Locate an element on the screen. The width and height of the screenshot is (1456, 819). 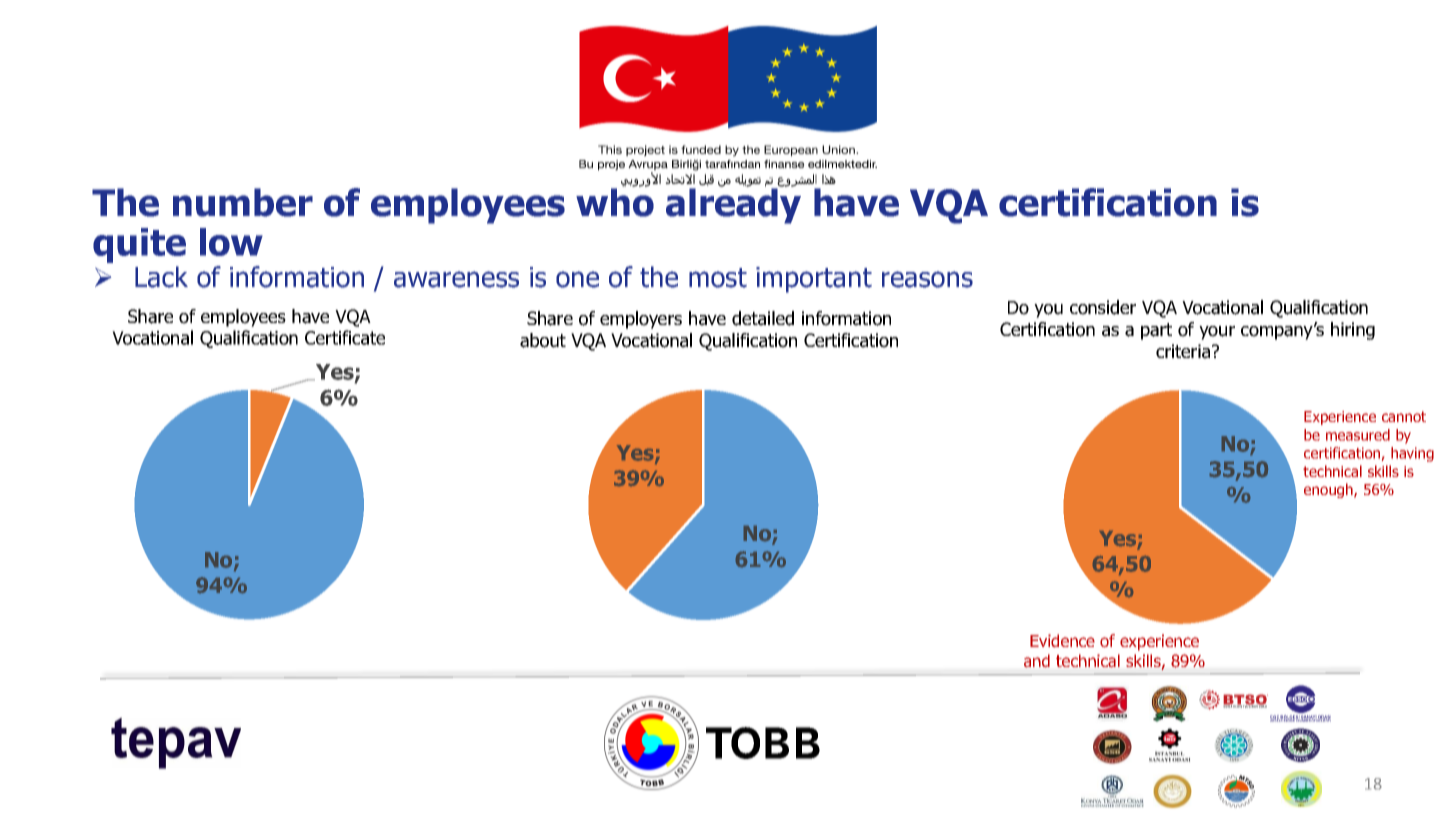
Evidence is located at coordinates (1062, 640).
